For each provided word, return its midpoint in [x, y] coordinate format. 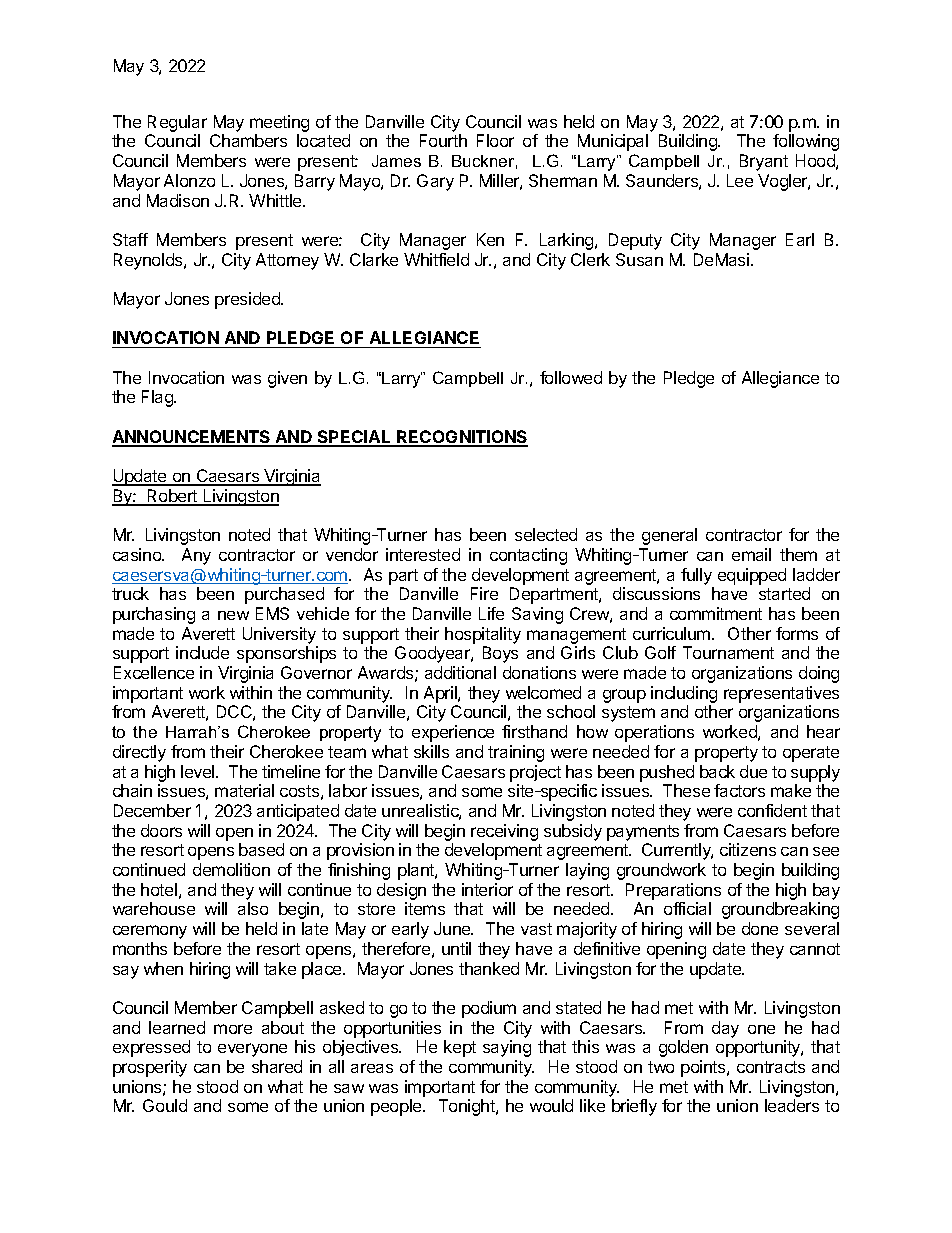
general [669, 536]
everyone [252, 1050]
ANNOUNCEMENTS [192, 438]
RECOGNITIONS [461, 438]
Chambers [248, 140]
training [516, 753]
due [753, 771]
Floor [495, 140]
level [199, 771]
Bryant [764, 162]
